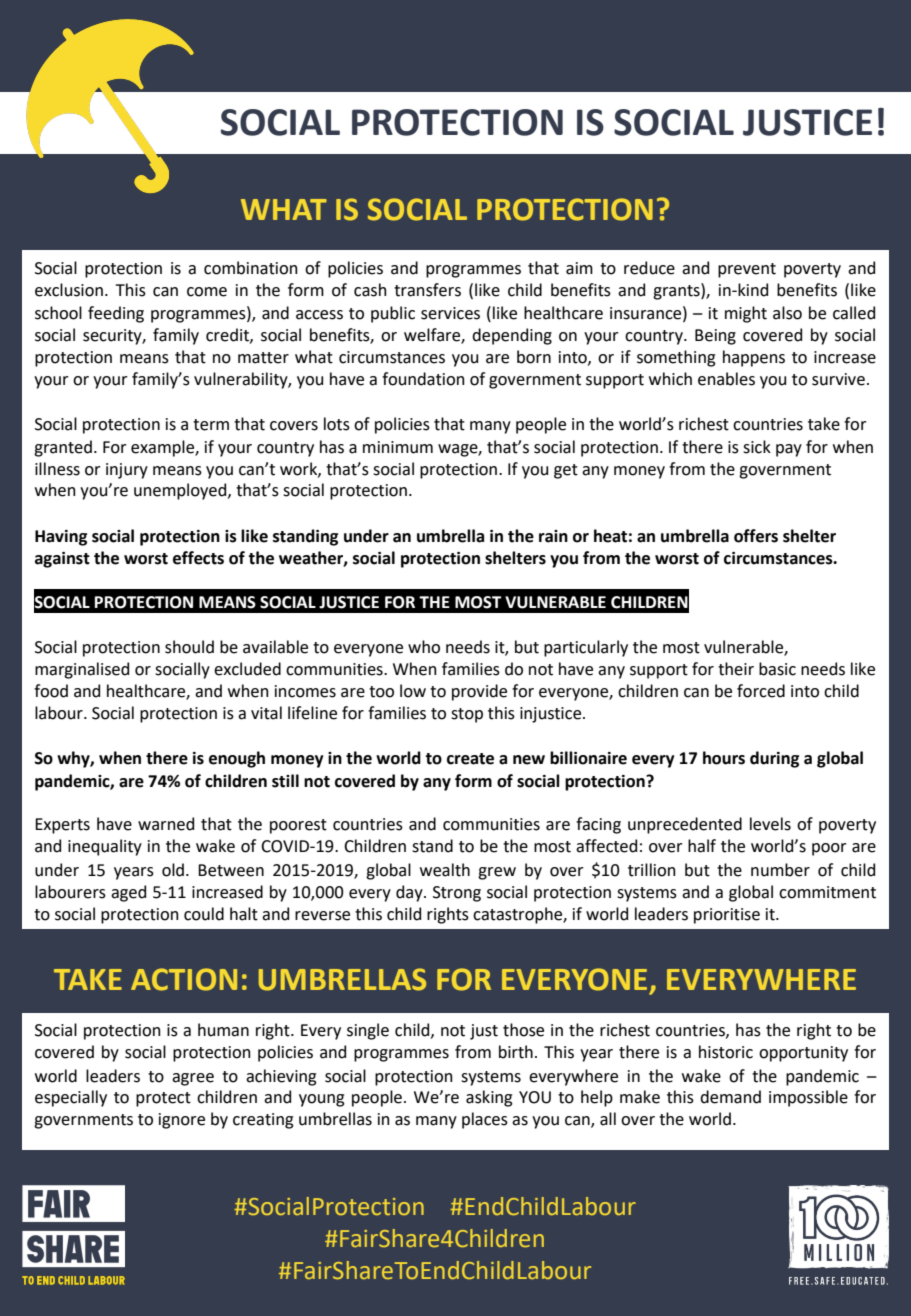 This screenshot has height=1316, width=911. Describe the element at coordinates (746, 314) in the screenshot. I see `might` at that location.
